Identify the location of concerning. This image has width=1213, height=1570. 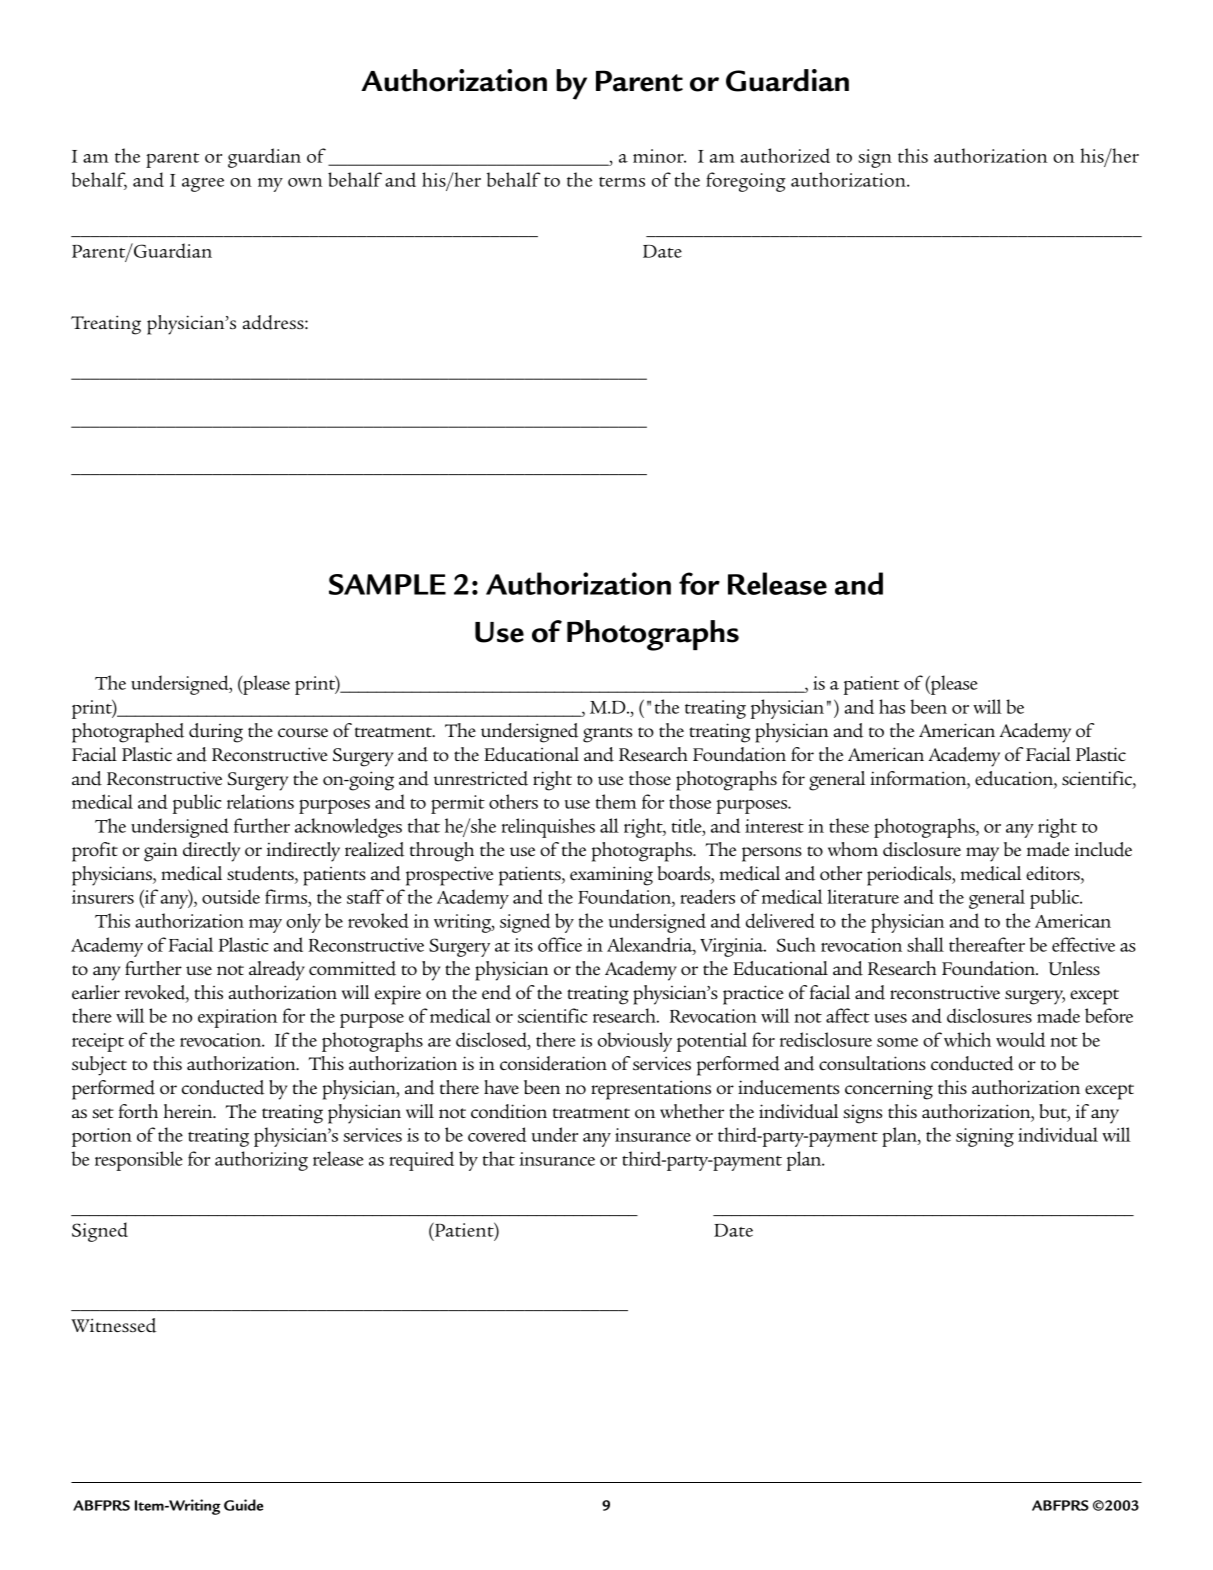
(889, 1090).
